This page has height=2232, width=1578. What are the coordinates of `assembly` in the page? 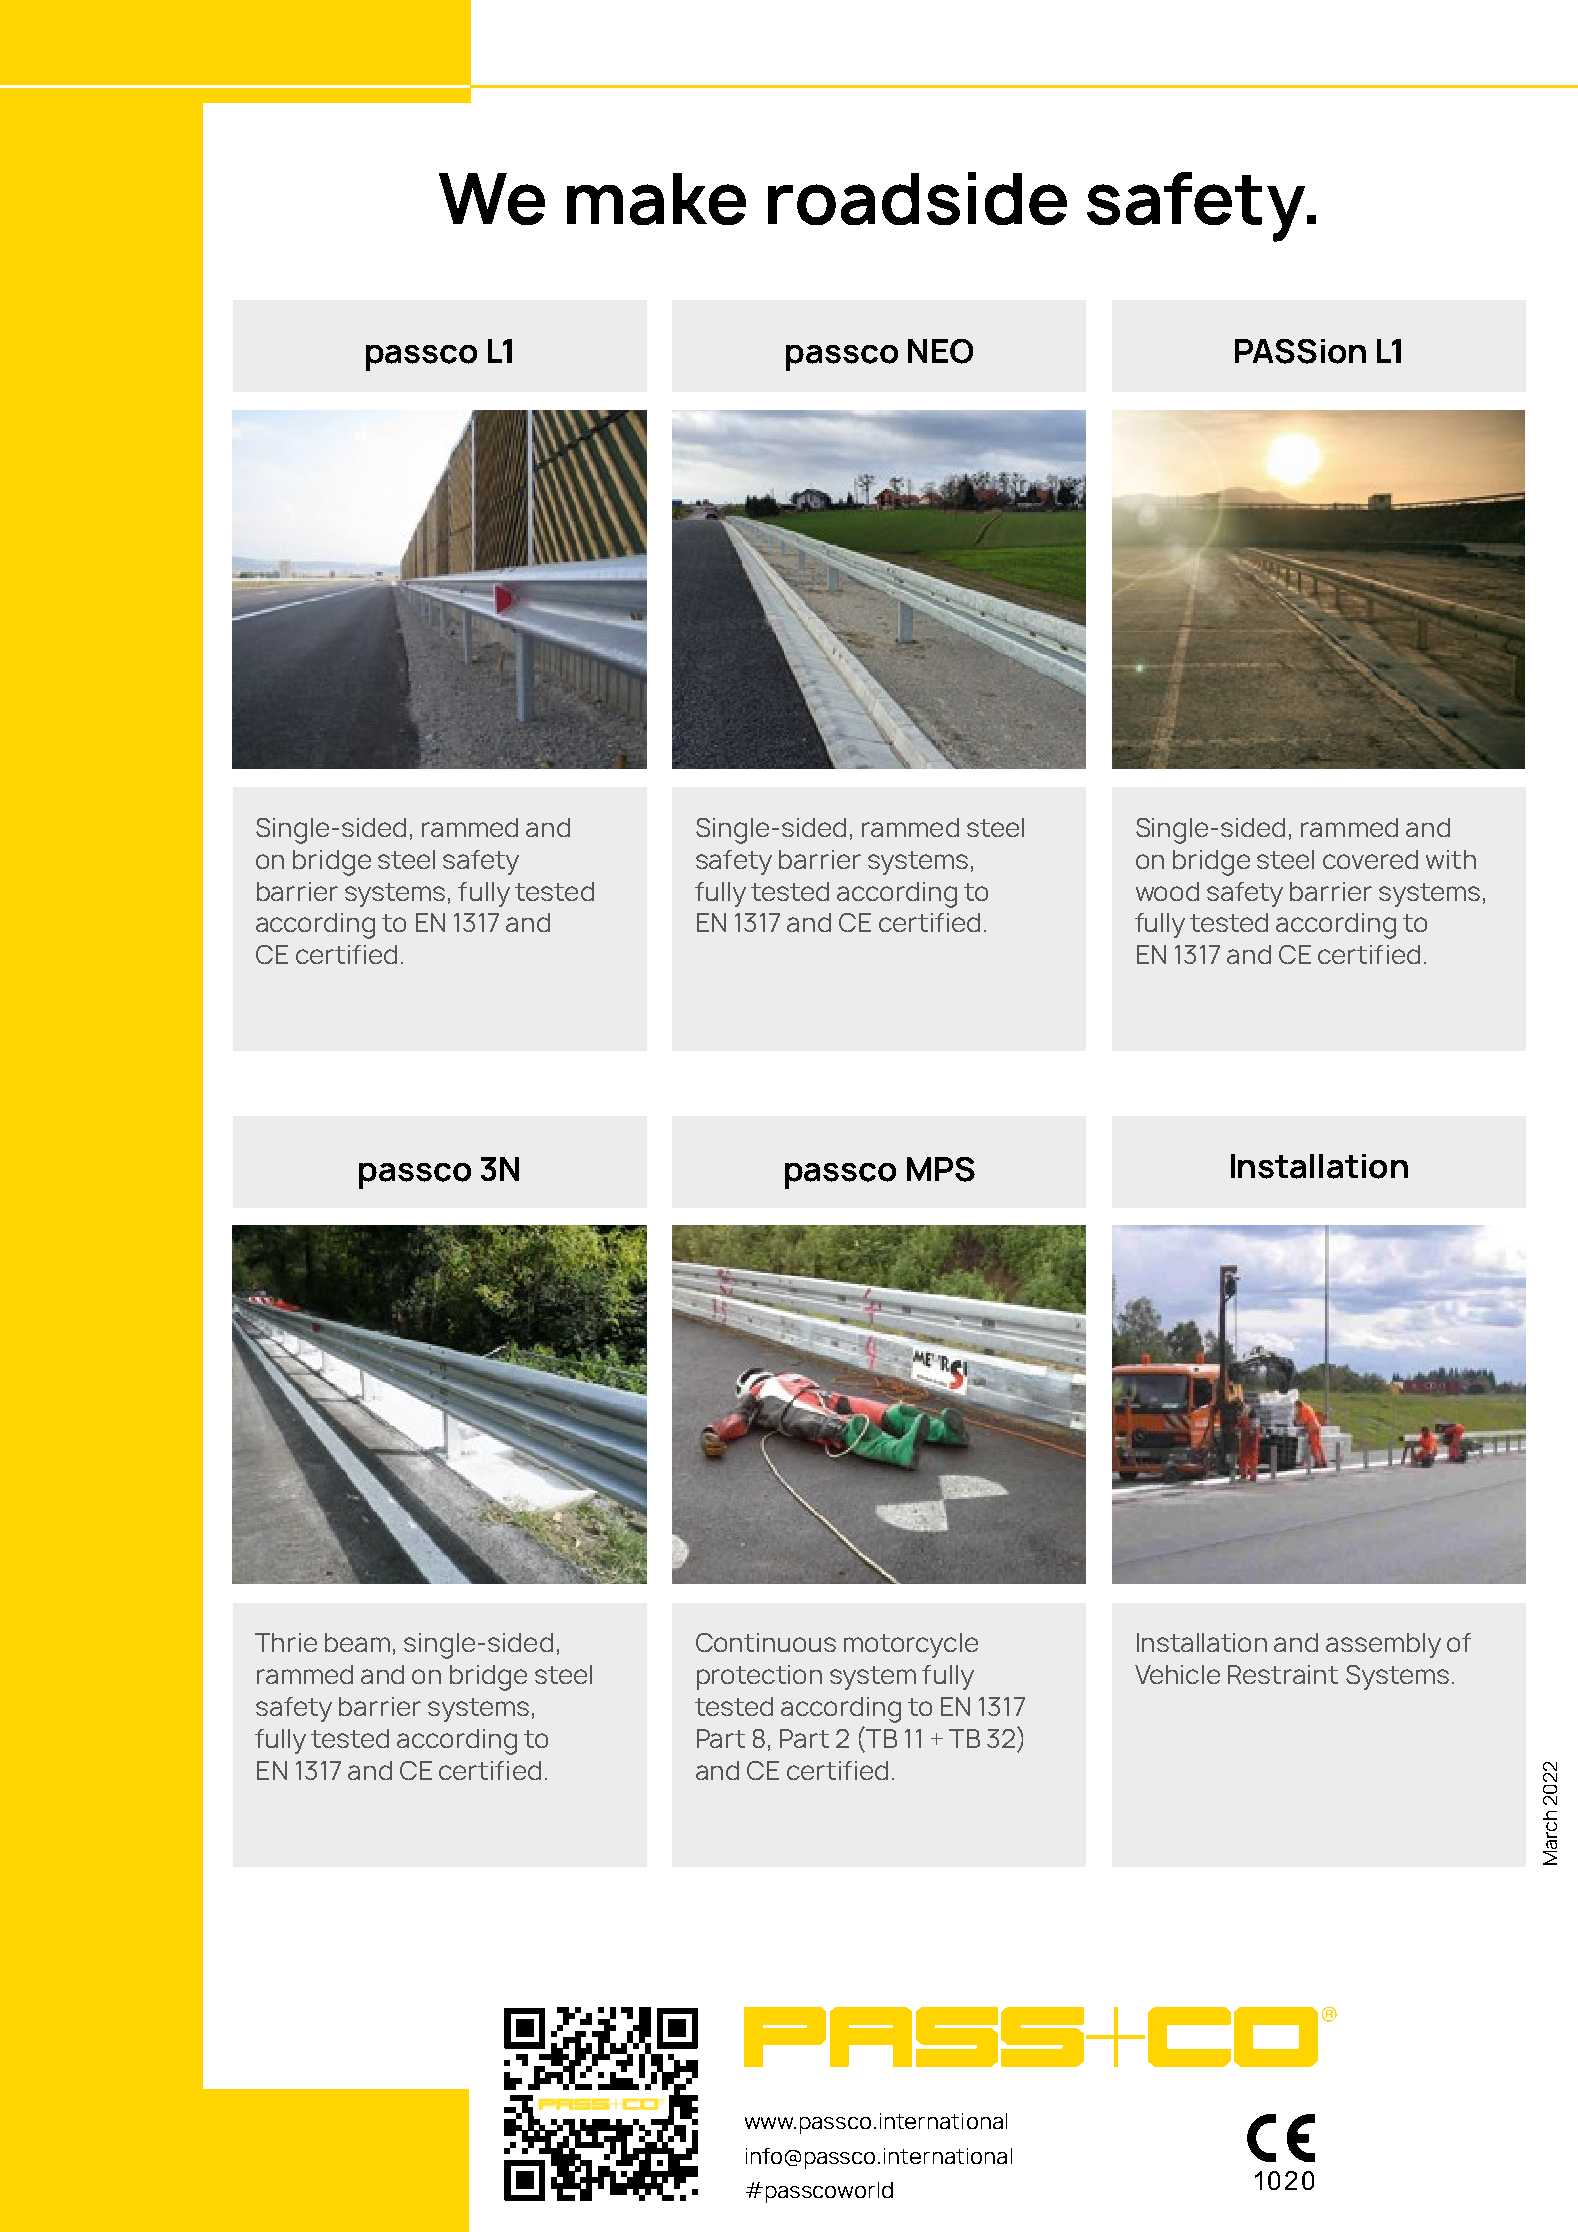 It's located at (1383, 1645).
